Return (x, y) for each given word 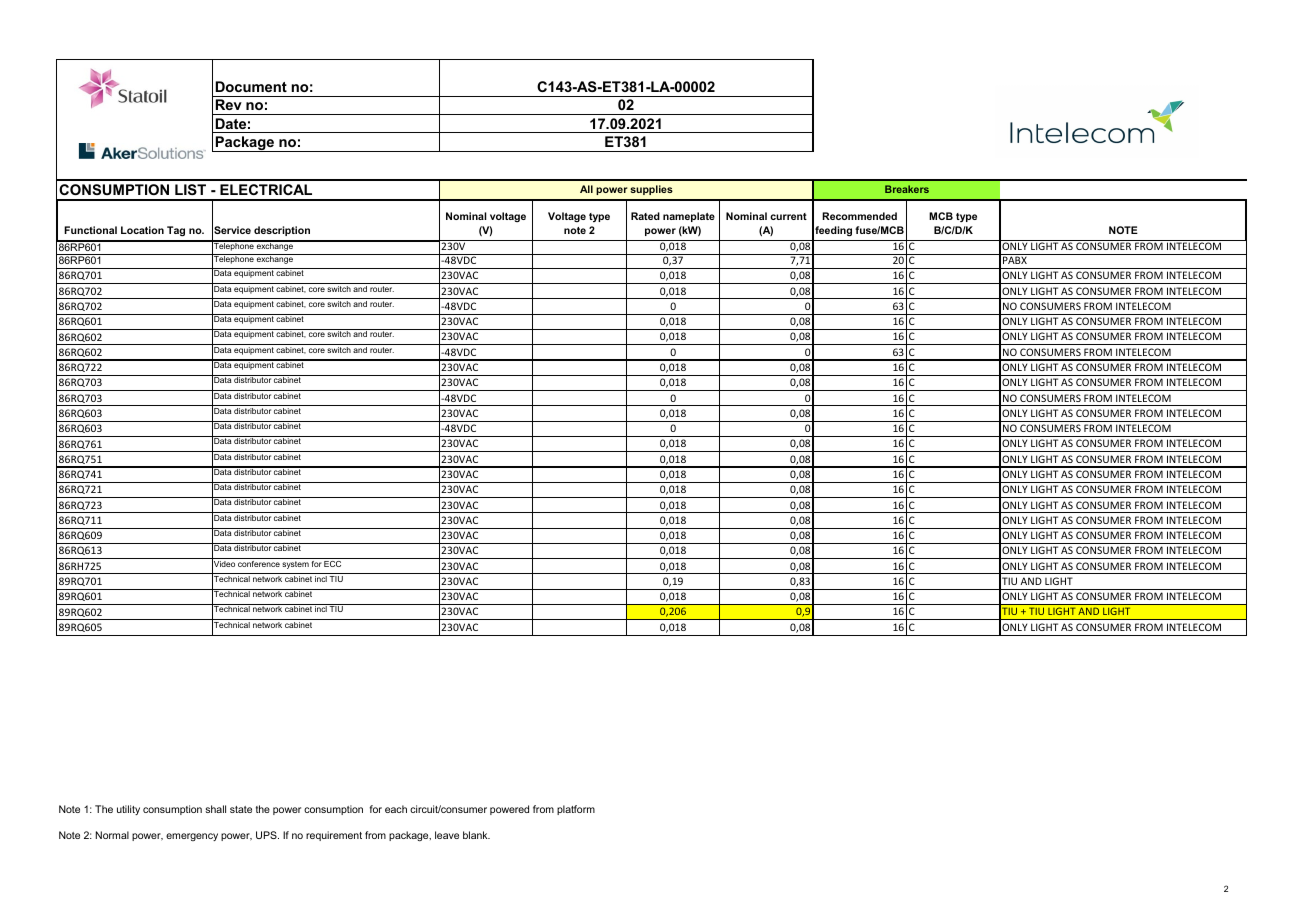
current (788, 216)
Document (251, 86)
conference (259, 564)
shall (215, 809)
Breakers (907, 189)
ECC (332, 564)
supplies (651, 190)
